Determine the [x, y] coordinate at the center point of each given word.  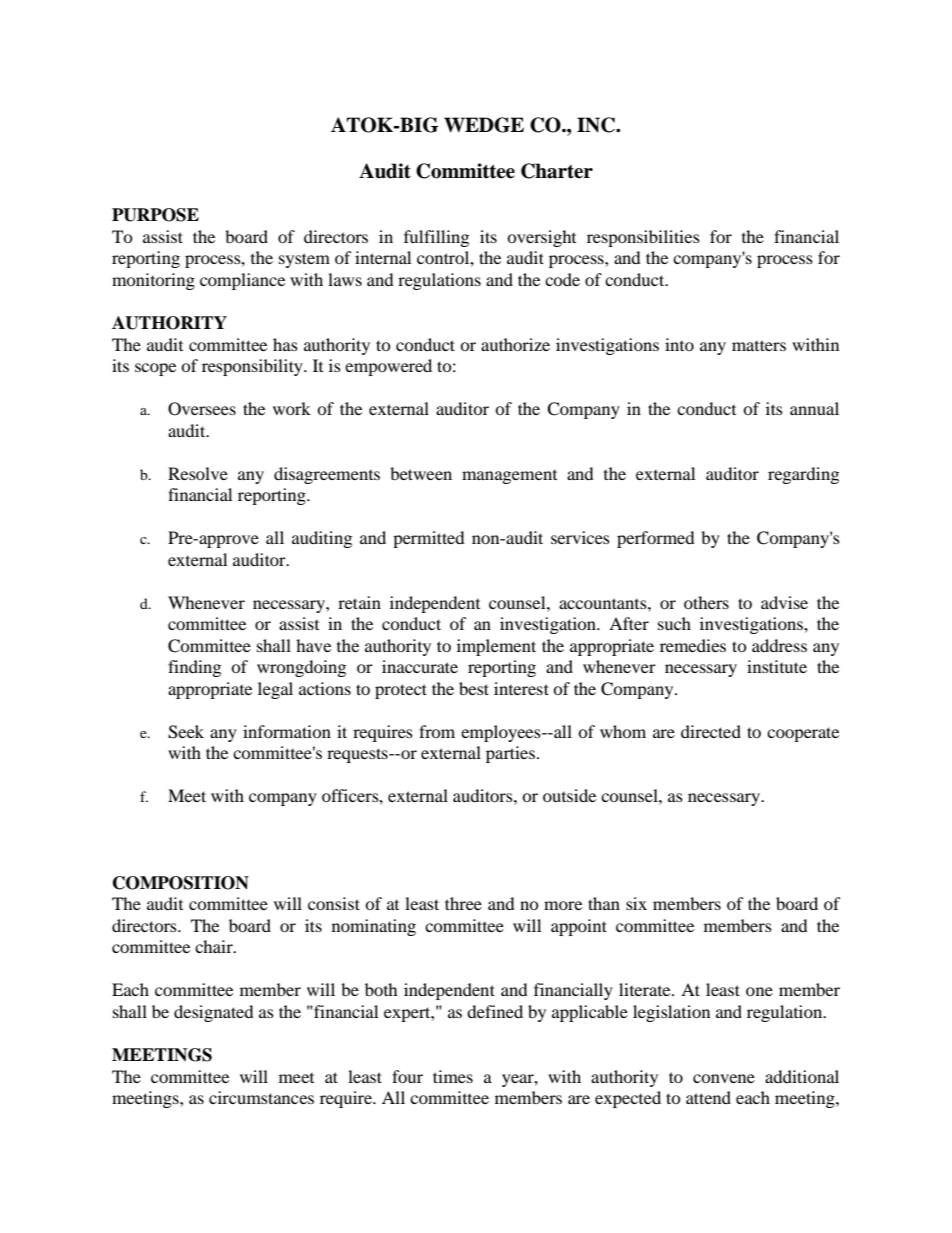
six [636, 903]
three [463, 903]
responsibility [253, 367]
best [474, 688]
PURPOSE [155, 215]
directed [711, 731]
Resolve [198, 473]
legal [275, 690]
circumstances [261, 1097]
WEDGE [484, 125]
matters [759, 345]
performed [656, 539]
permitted [429, 539]
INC [597, 125]
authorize [515, 344]
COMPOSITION [181, 883]
